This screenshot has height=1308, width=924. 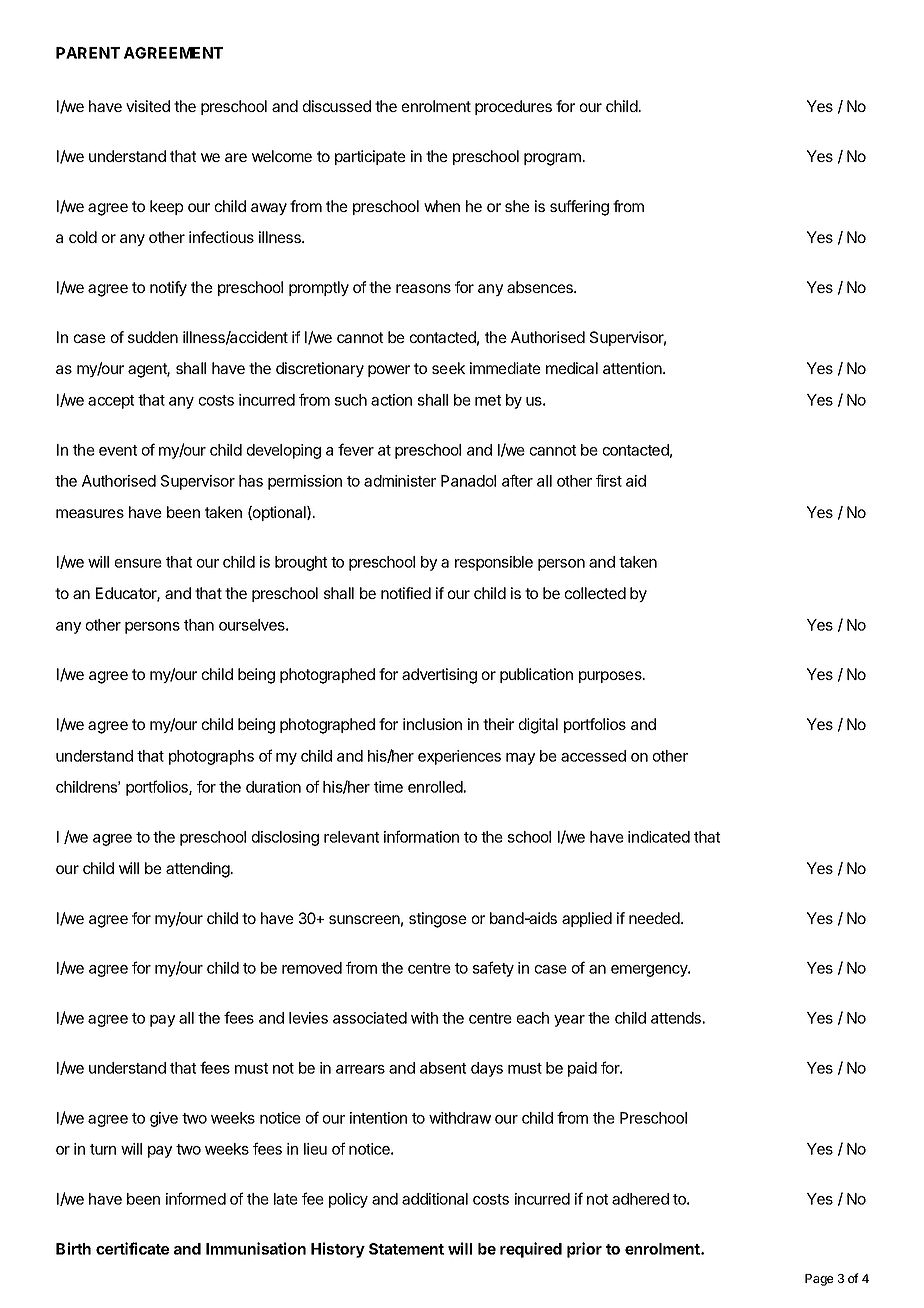 What do you see at coordinates (132, 1248) in the screenshot?
I see `certificate` at bounding box center [132, 1248].
